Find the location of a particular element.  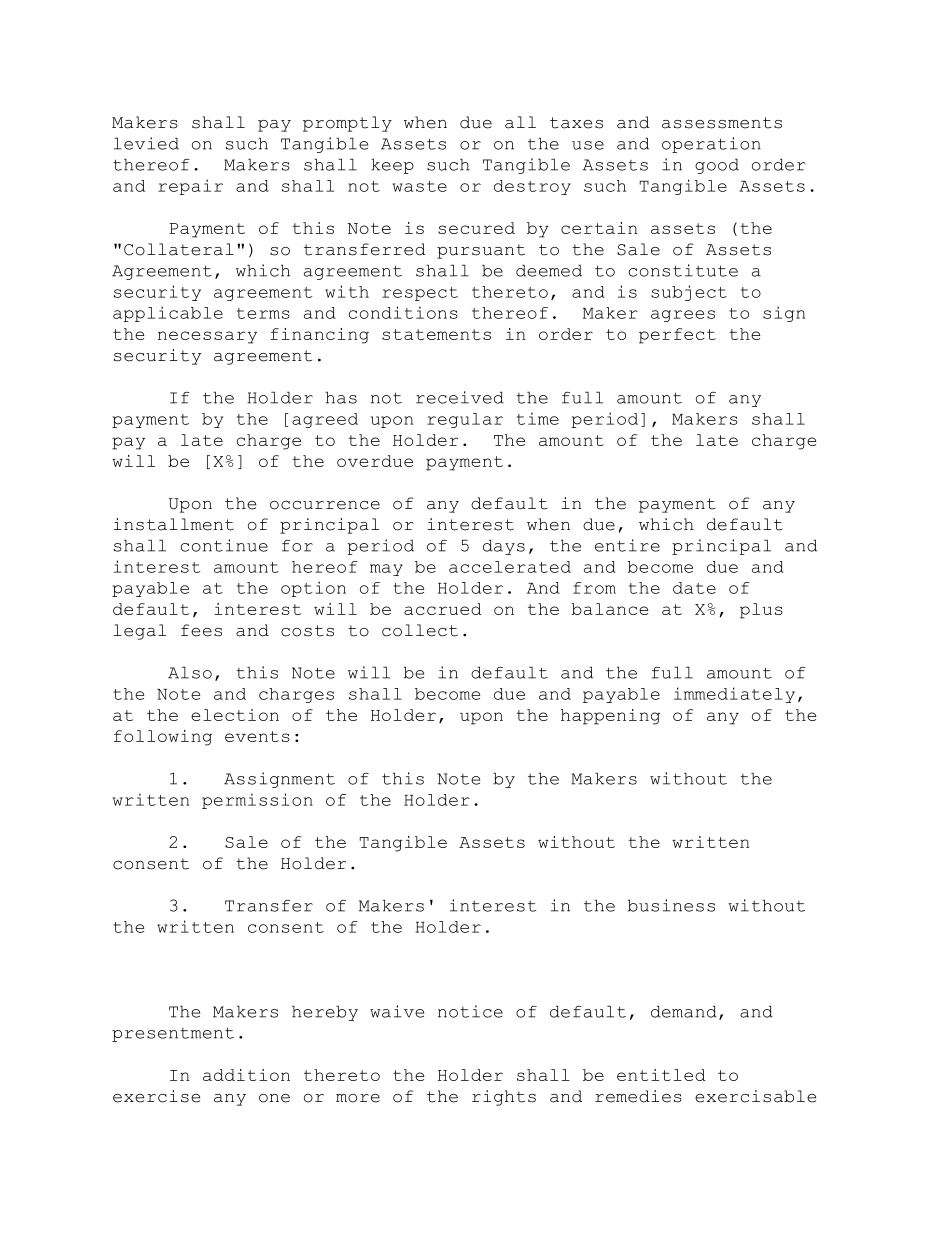

regular is located at coordinates (465, 420).
